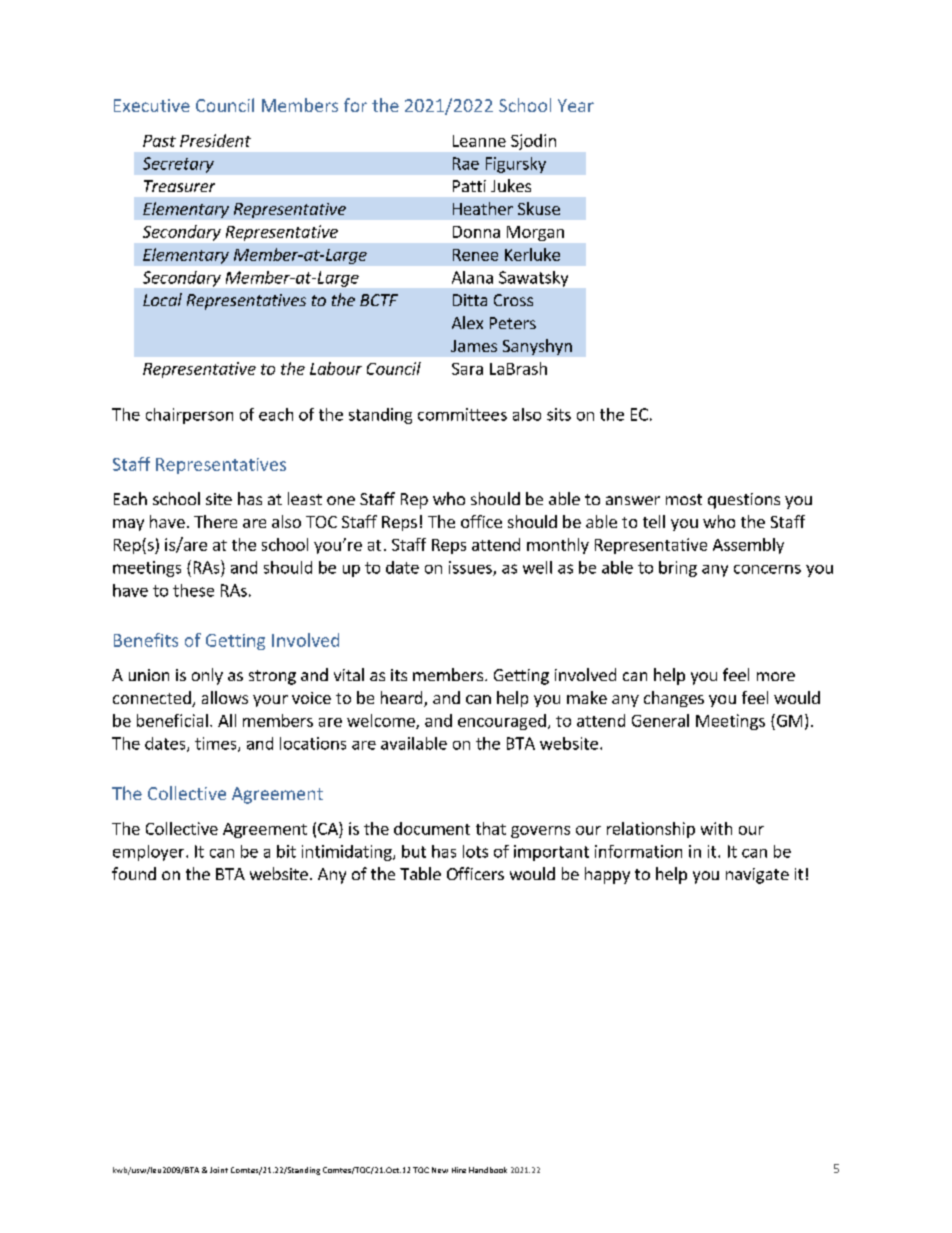 The height and width of the screenshot is (1233, 952). Describe the element at coordinates (716, 828) in the screenshot. I see `with` at that location.
